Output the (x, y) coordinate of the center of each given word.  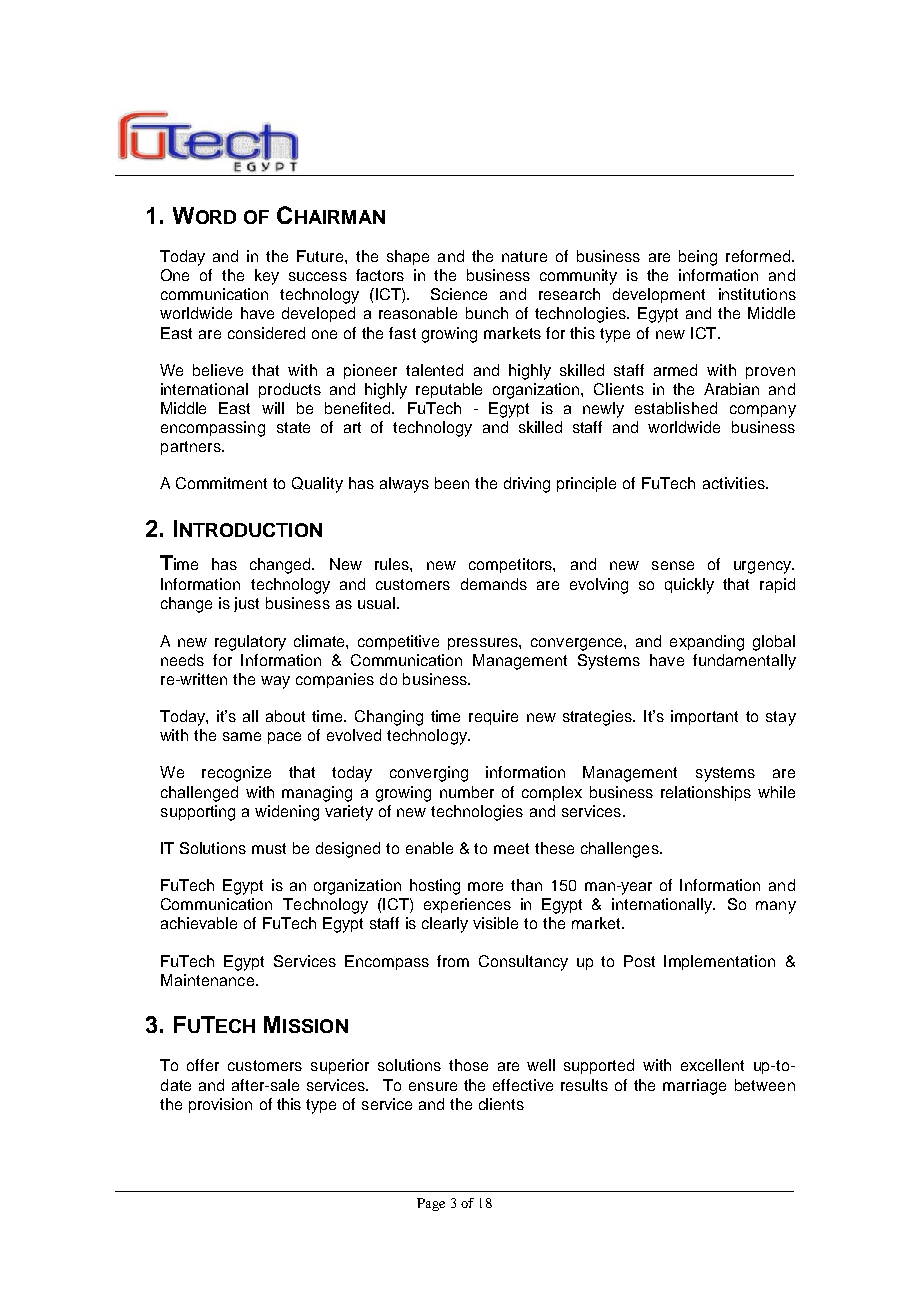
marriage (694, 1087)
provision (220, 1105)
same (242, 736)
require (493, 717)
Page (431, 1204)
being (698, 258)
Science (459, 294)
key (267, 277)
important (704, 717)
